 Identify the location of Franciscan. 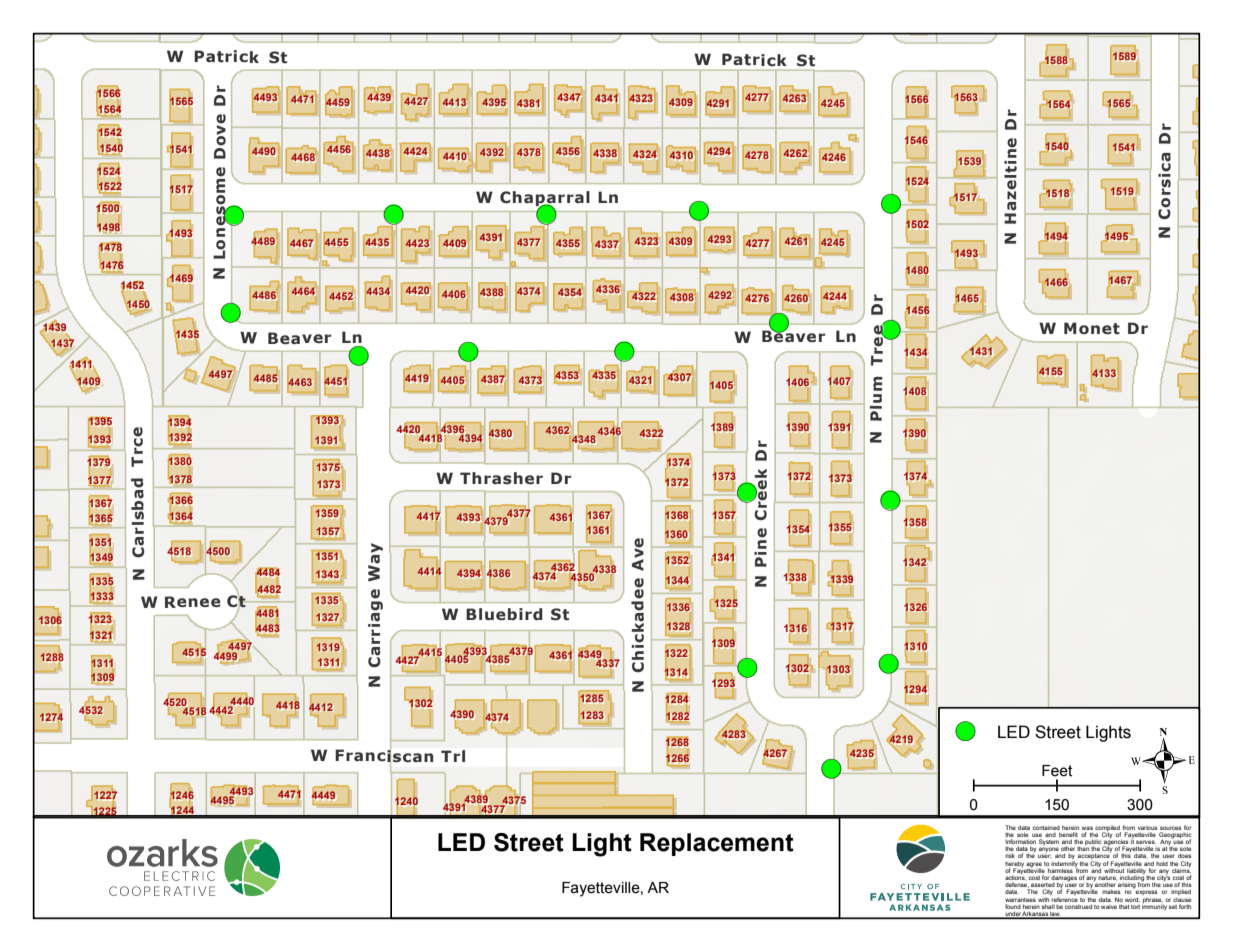
(384, 755).
